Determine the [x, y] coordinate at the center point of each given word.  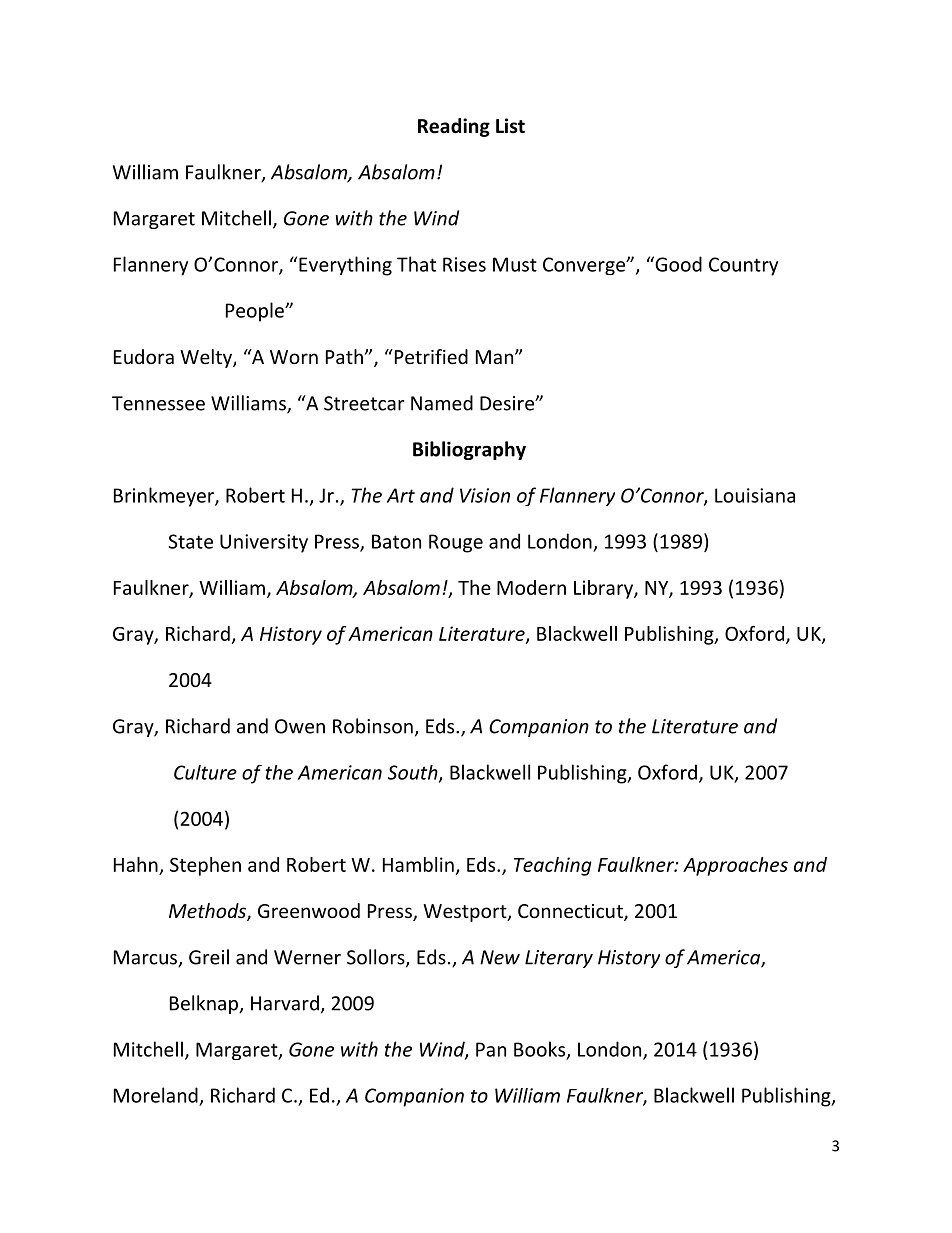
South [414, 773]
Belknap [205, 1004]
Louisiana [755, 495]
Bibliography [469, 450]
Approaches [735, 866]
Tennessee [158, 403]
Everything [345, 266]
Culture [205, 772]
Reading [454, 127]
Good [677, 264]
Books [541, 1050]
